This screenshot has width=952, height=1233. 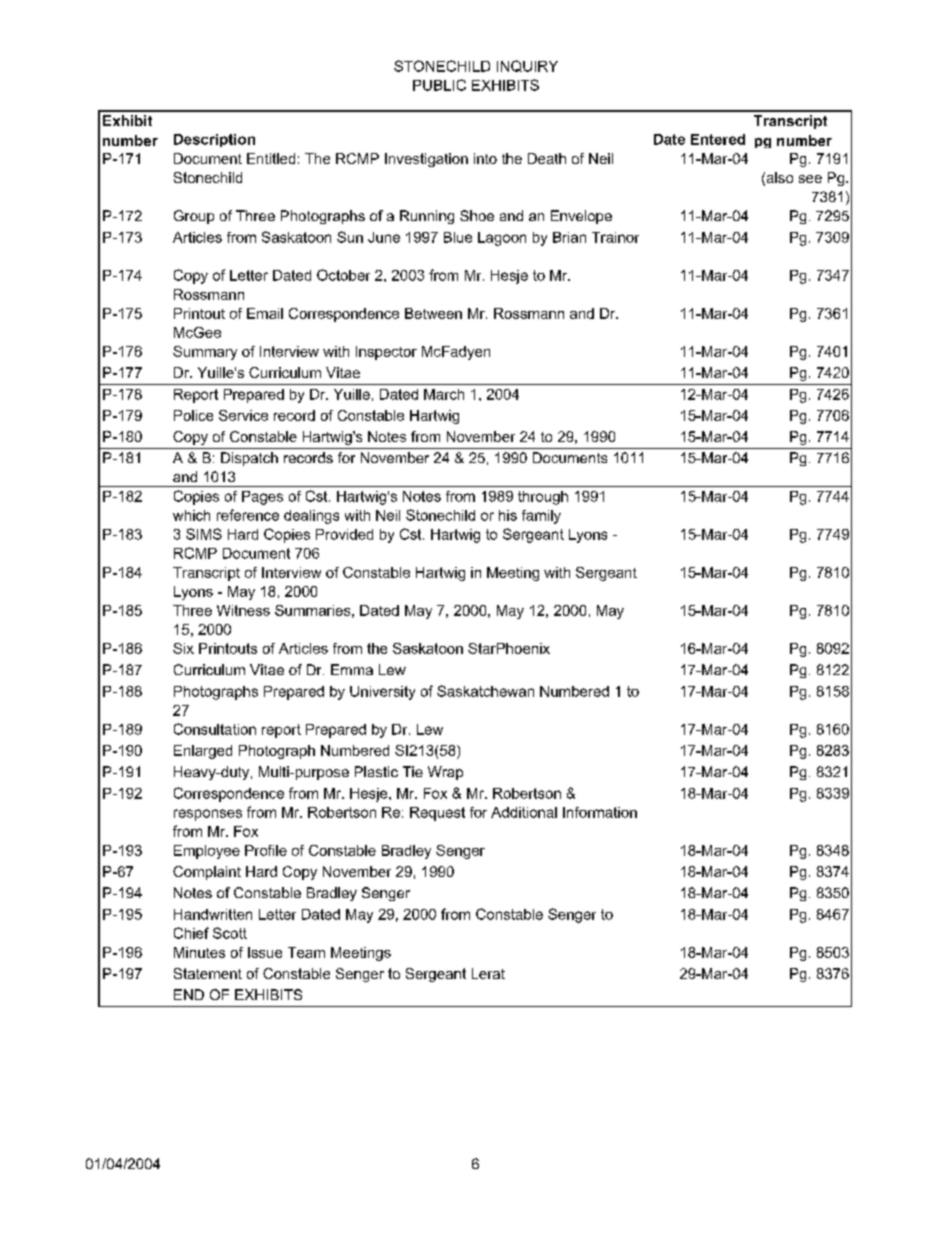 I want to click on family, so click(x=541, y=517).
